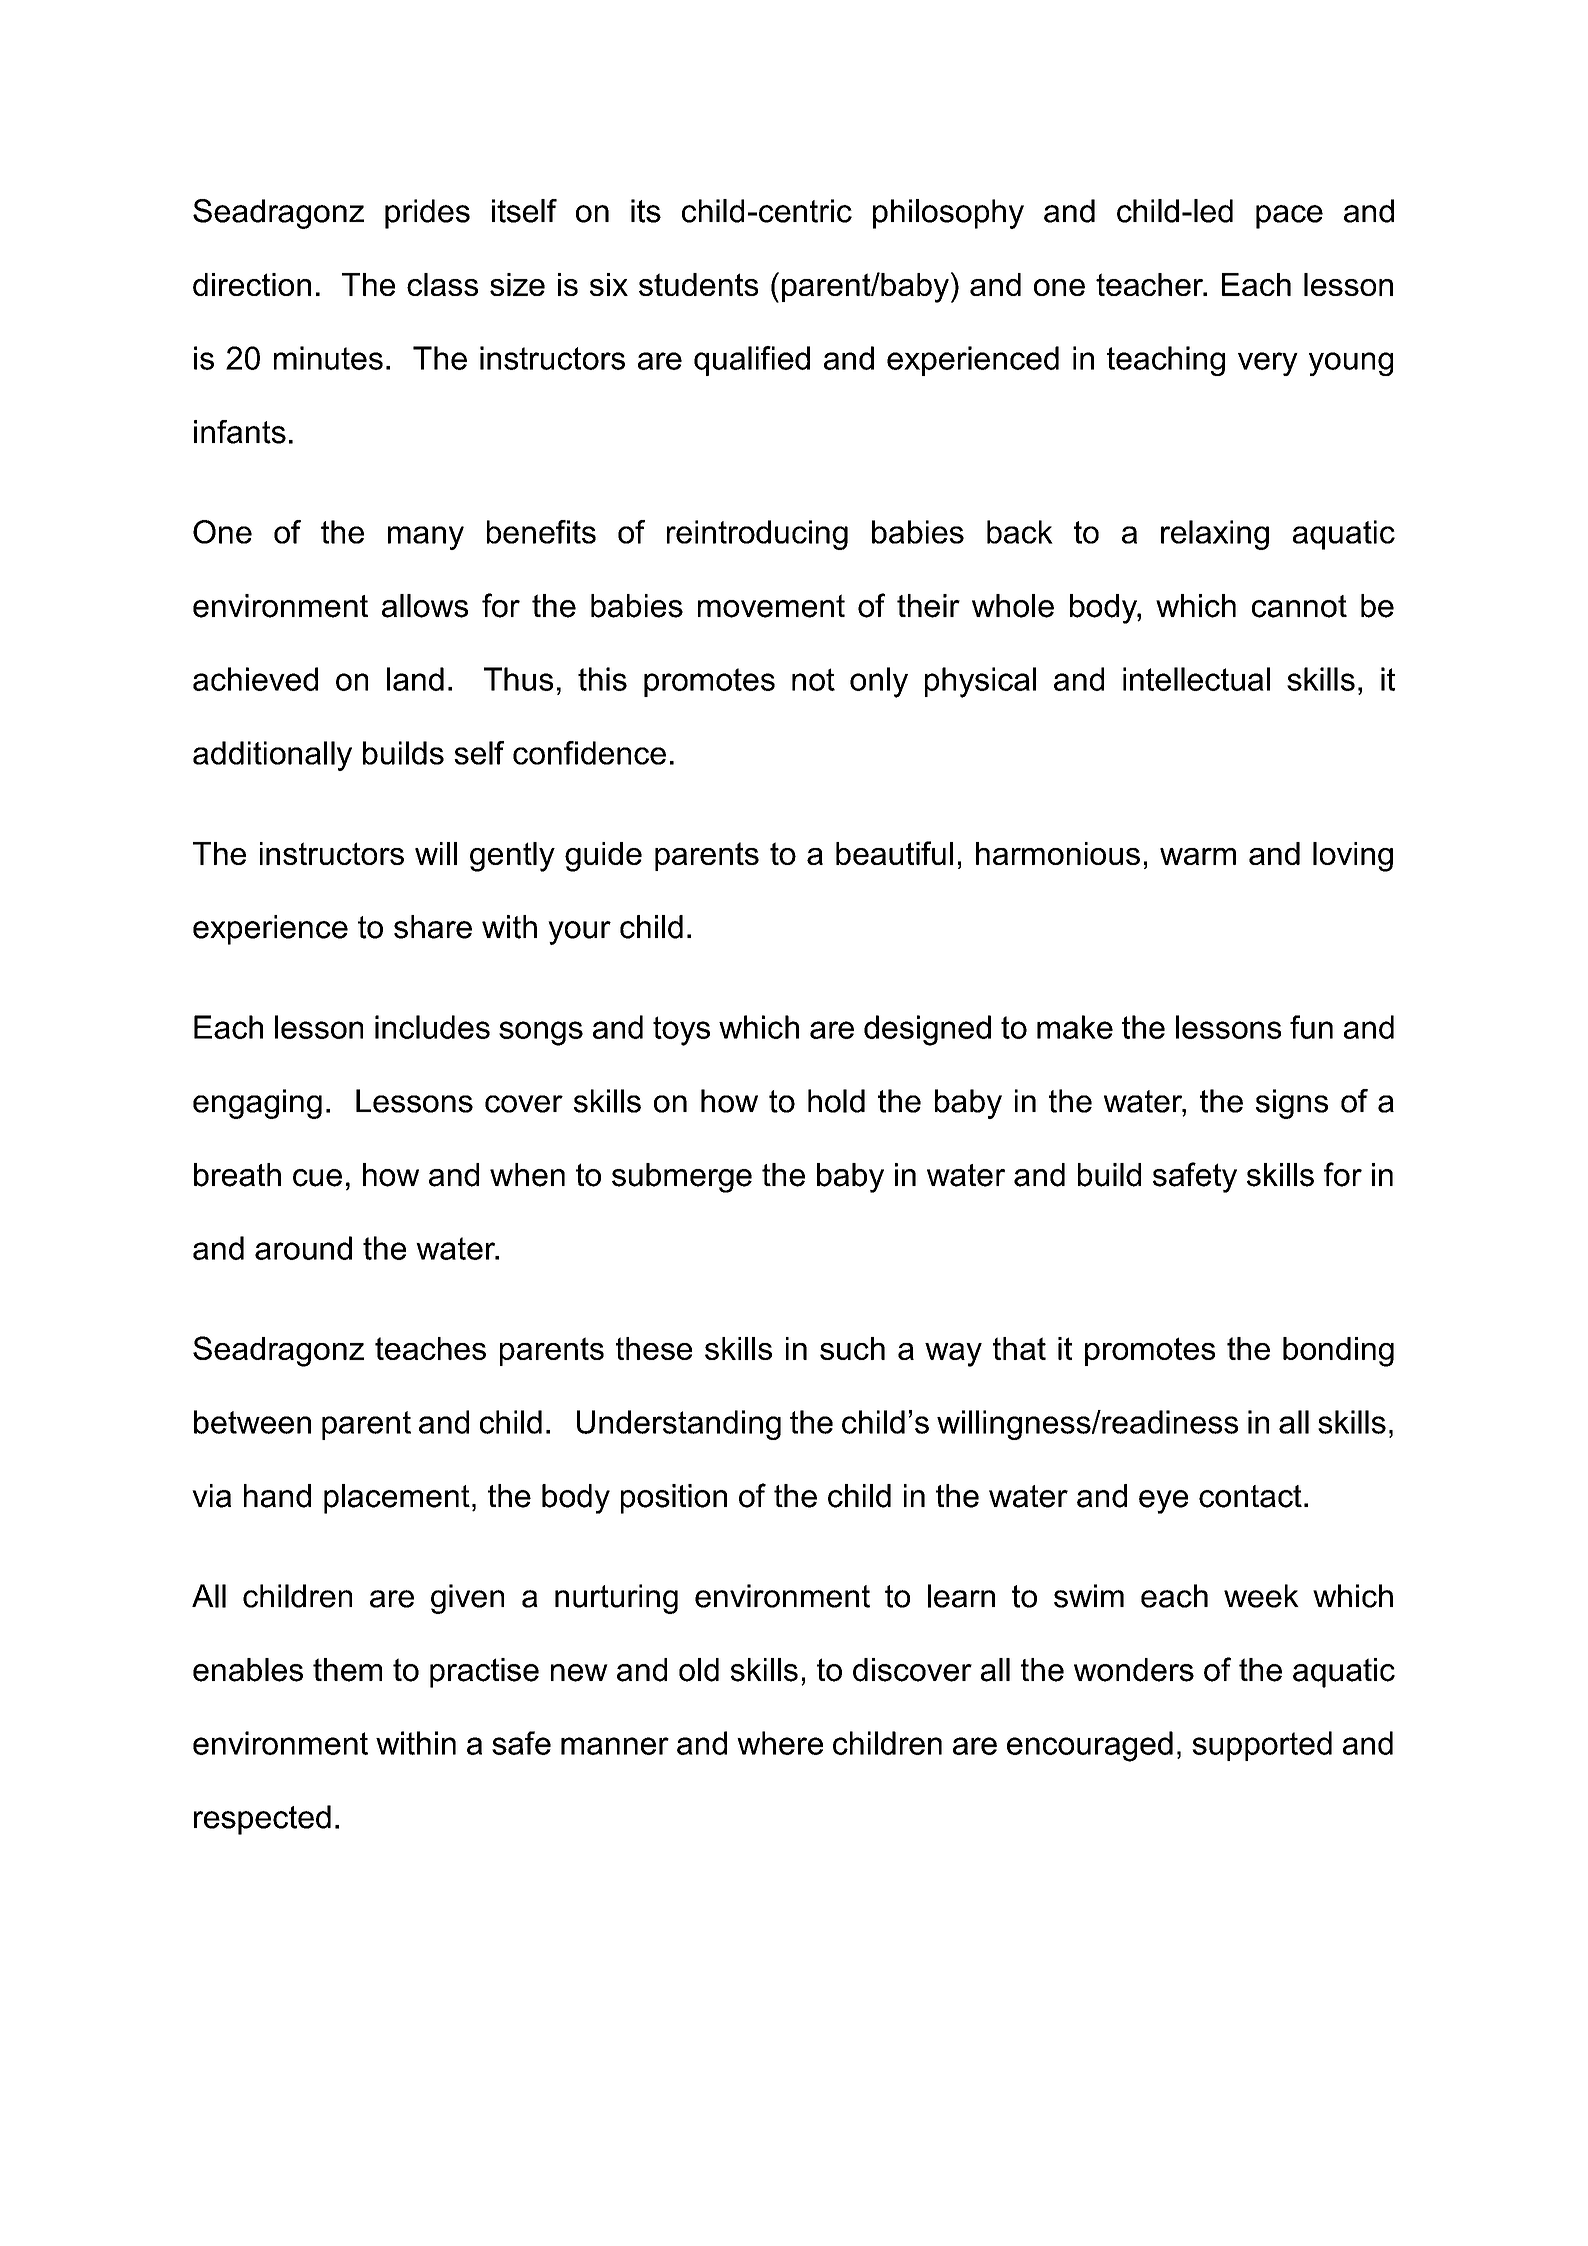  Describe the element at coordinates (852, 1348) in the document. I see `such` at that location.
